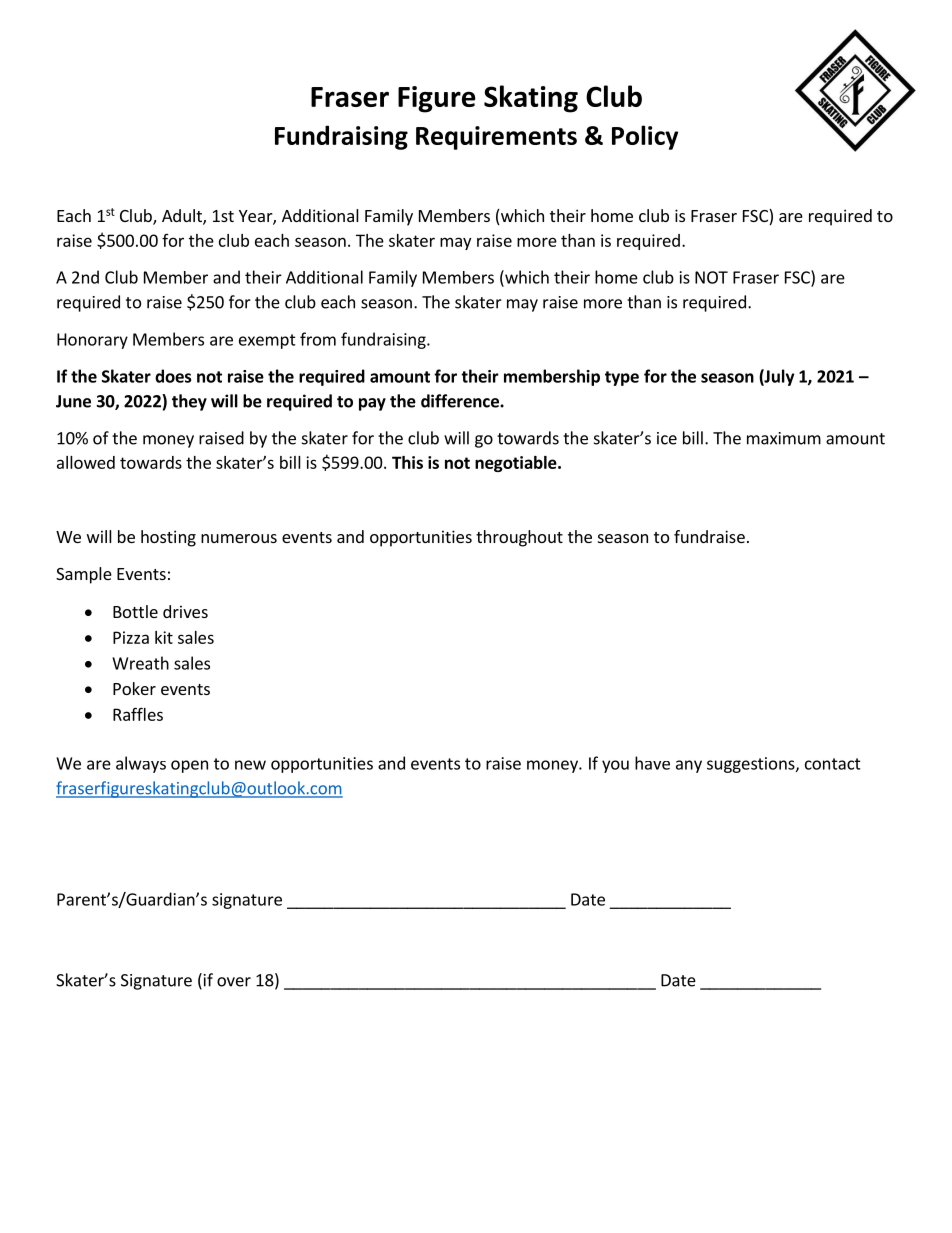  What do you see at coordinates (183, 217) in the image?
I see `Adult` at bounding box center [183, 217].
